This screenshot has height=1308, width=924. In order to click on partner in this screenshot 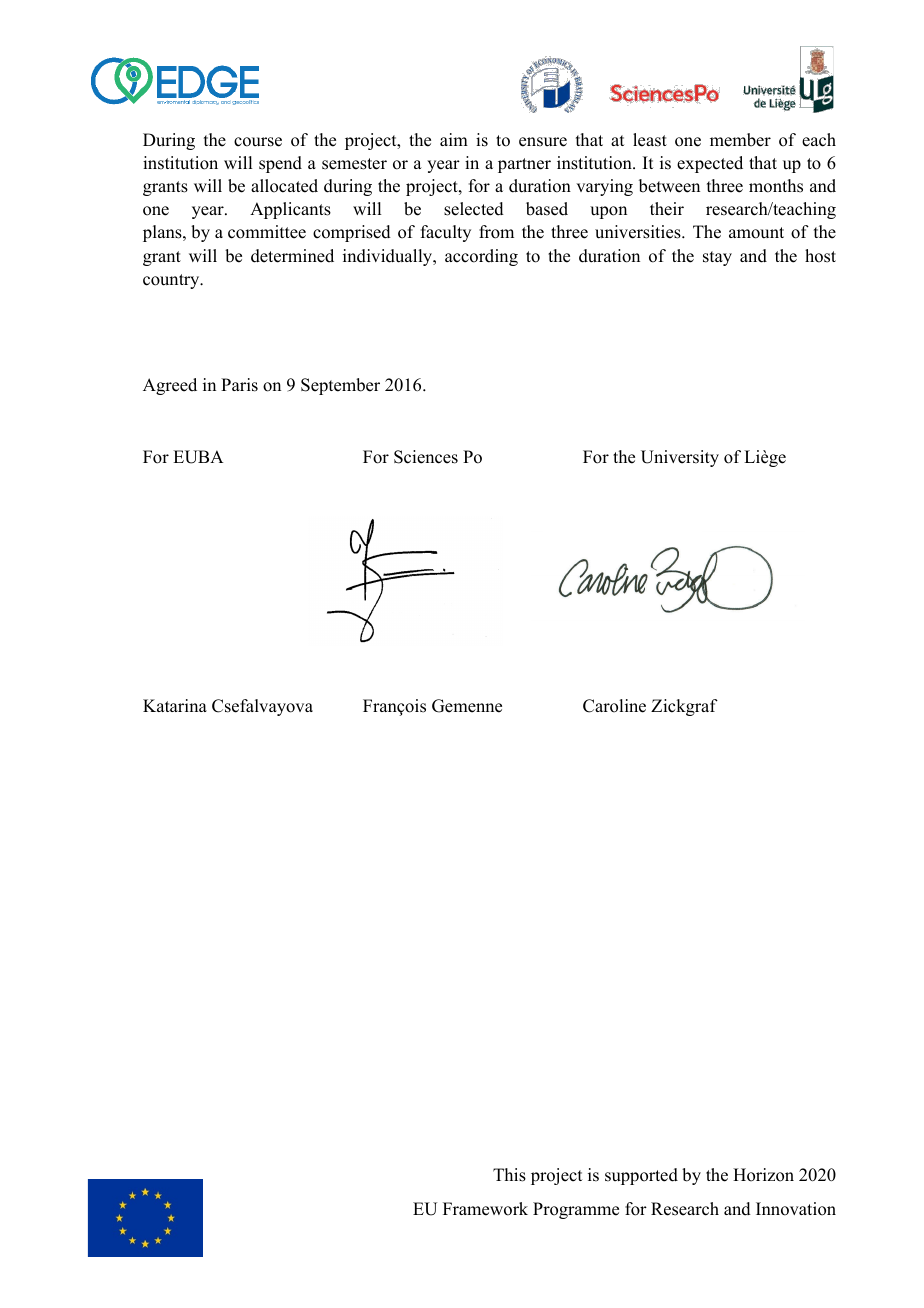, I will do `click(524, 165)`.
